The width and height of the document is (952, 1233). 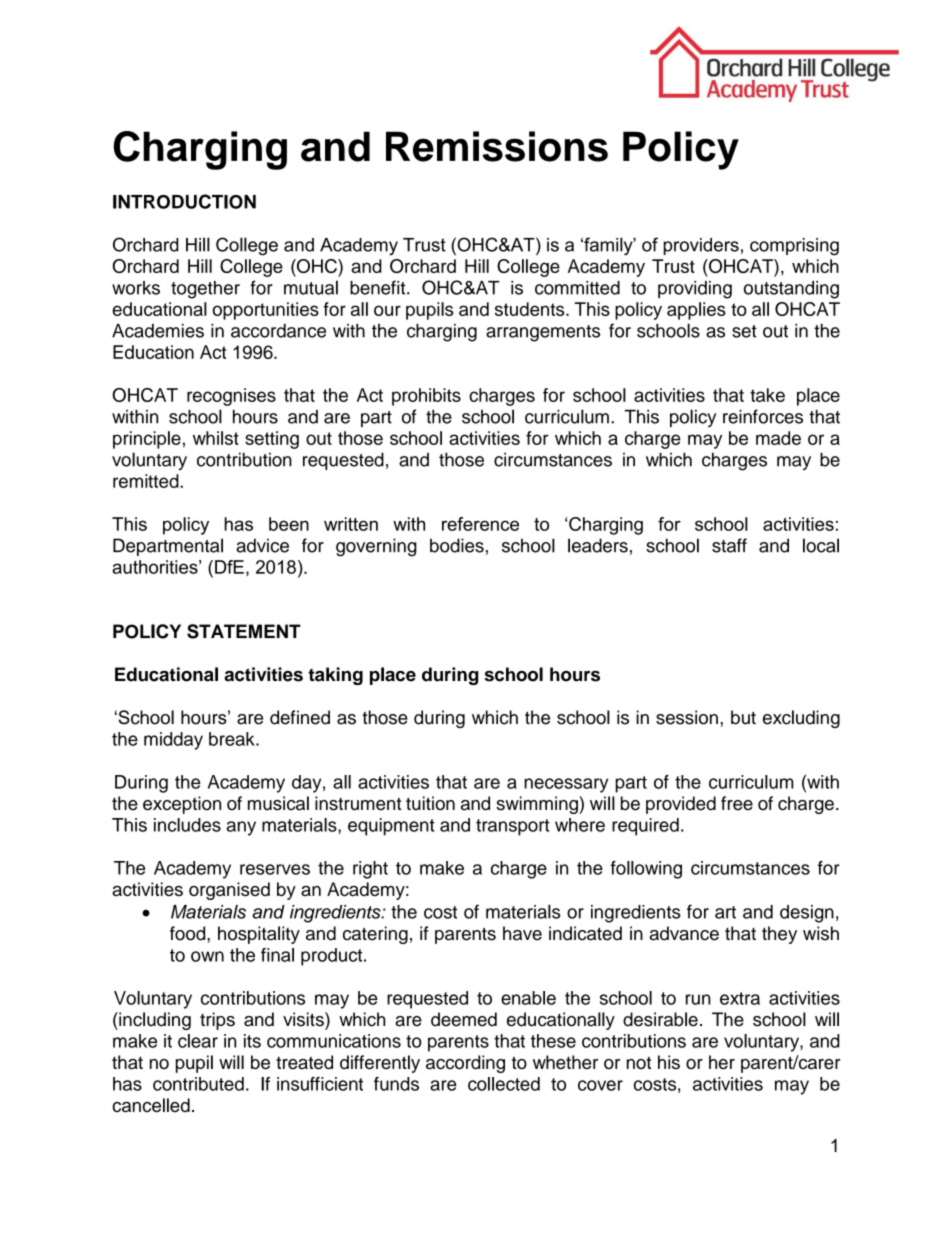 I want to click on transport, so click(x=513, y=827).
